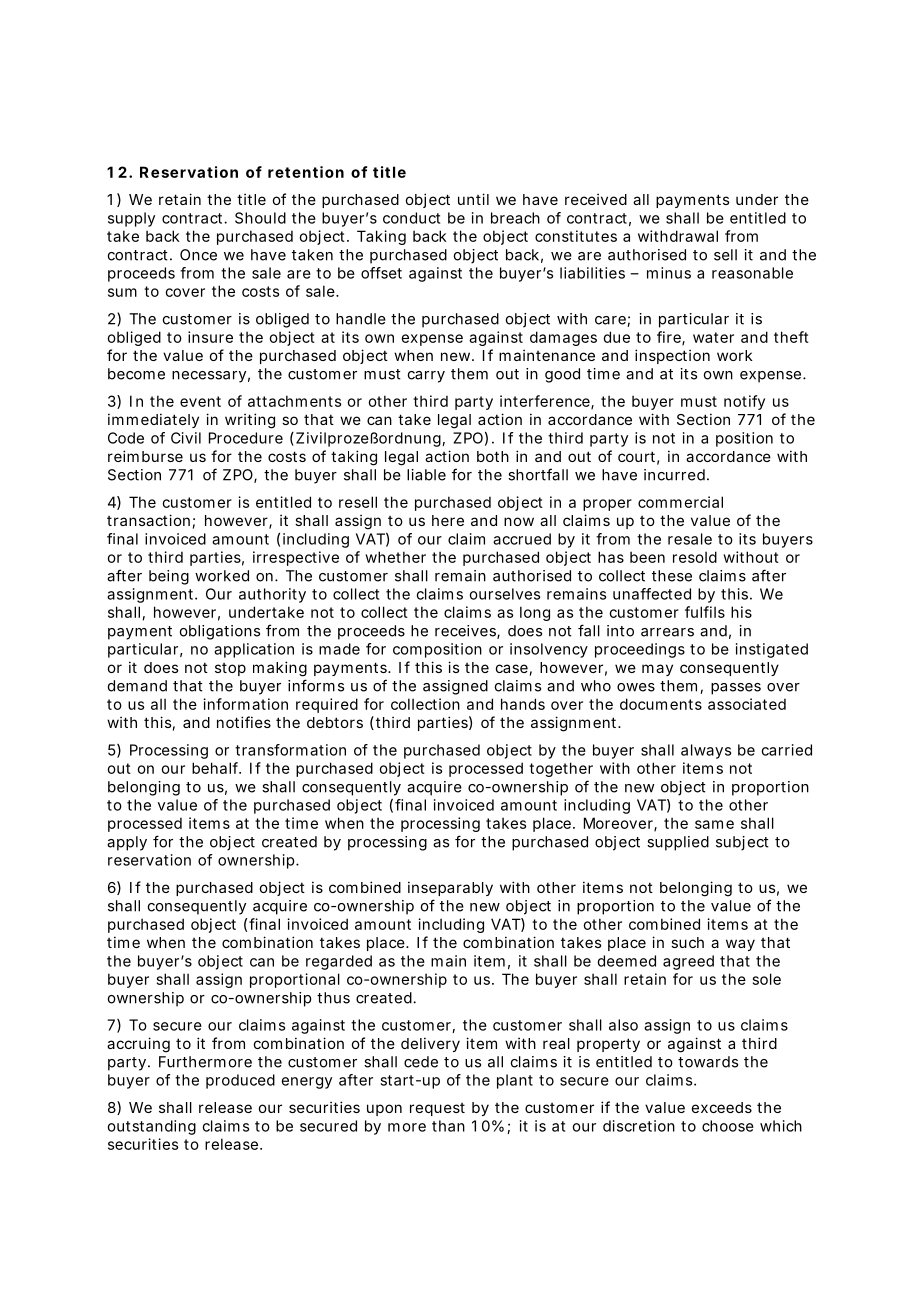 The height and width of the page is (1308, 924). I want to click on request, so click(437, 1109).
